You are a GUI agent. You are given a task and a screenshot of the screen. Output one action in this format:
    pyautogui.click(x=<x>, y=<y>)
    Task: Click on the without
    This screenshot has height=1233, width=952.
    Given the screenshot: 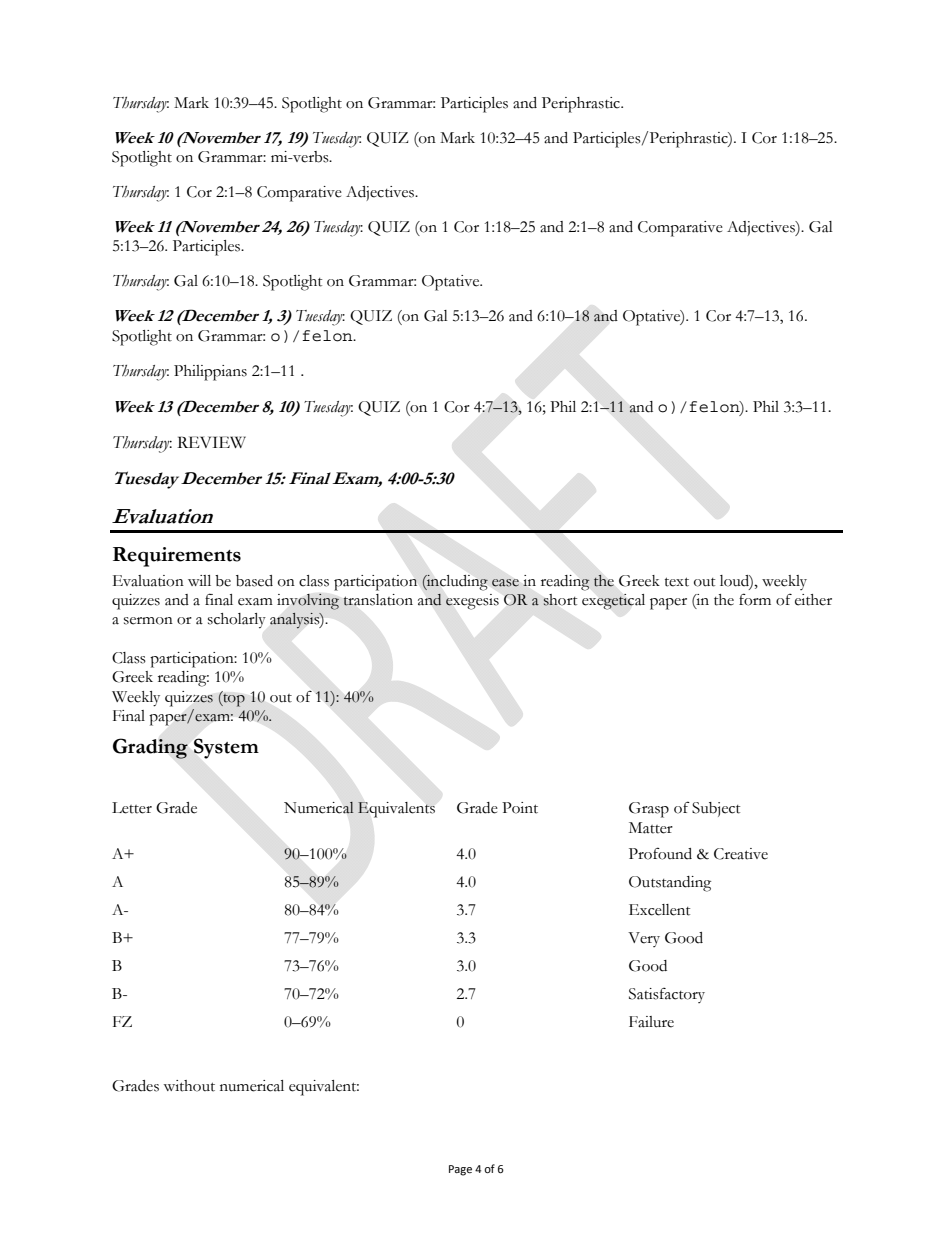 What is the action you would take?
    pyautogui.click(x=189, y=1086)
